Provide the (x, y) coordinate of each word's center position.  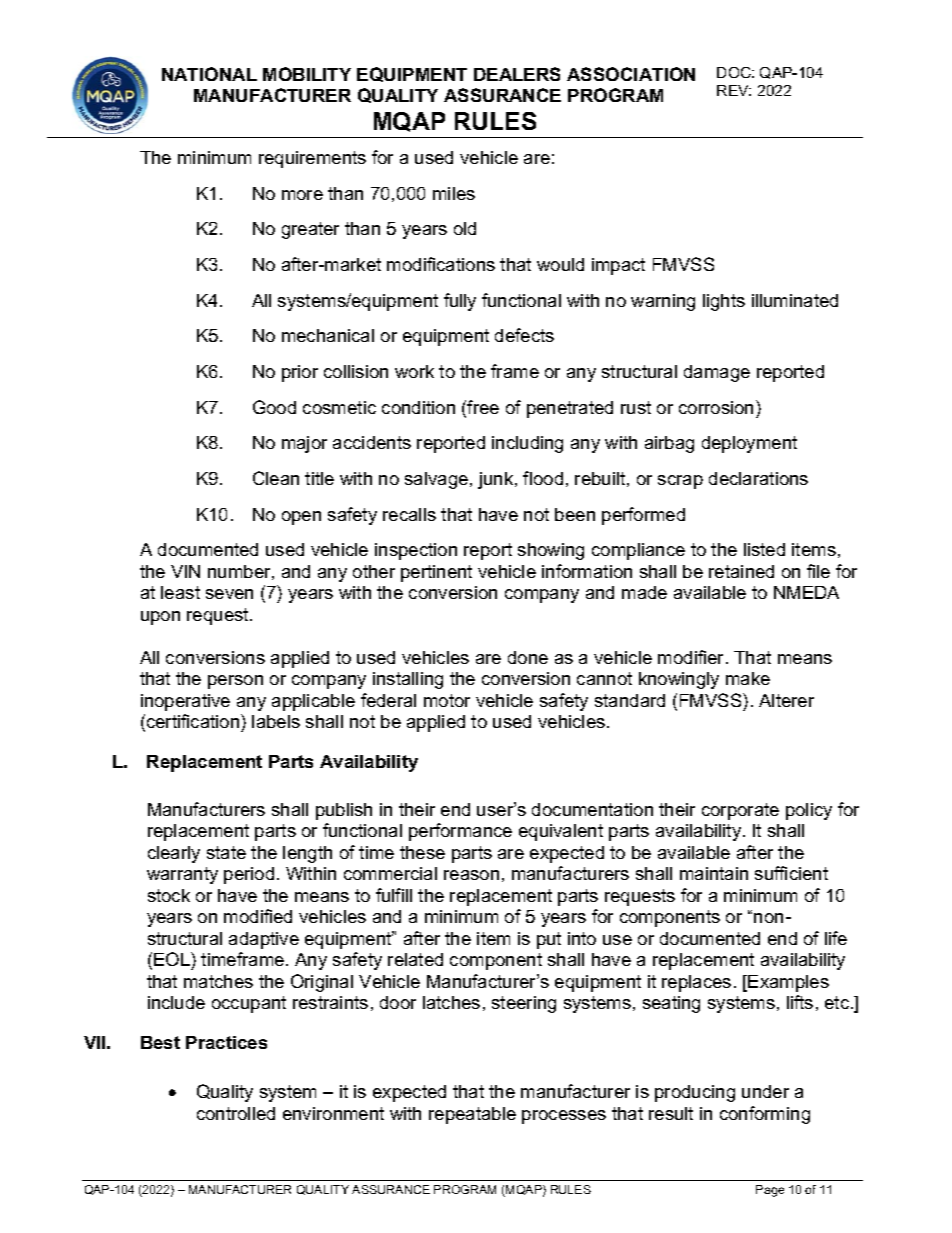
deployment (749, 444)
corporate (740, 811)
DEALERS (517, 74)
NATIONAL (209, 74)
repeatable (472, 1115)
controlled (236, 1113)
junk (497, 480)
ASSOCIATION (631, 74)
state (226, 852)
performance (460, 832)
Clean (276, 478)
